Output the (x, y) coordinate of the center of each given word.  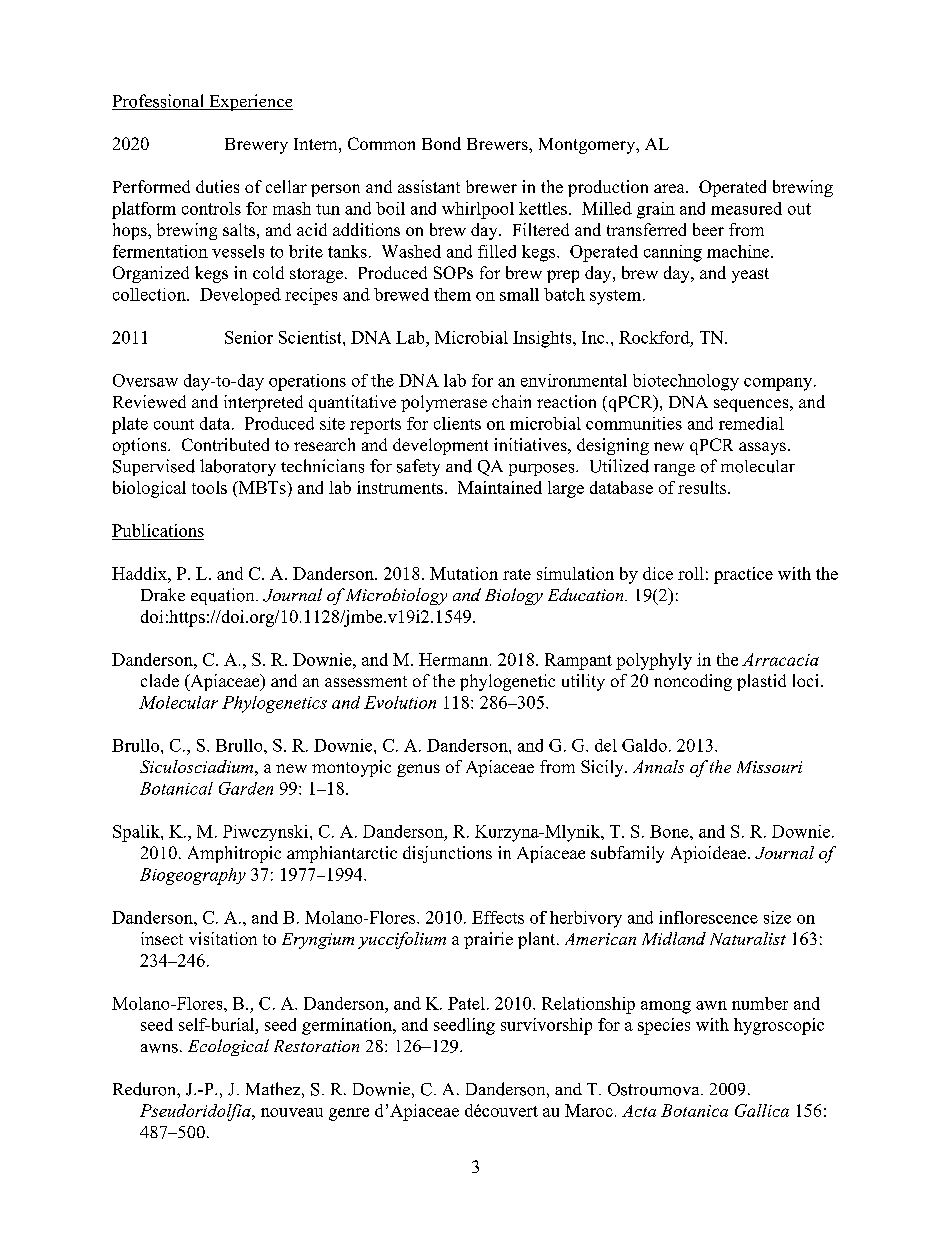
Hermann (455, 659)
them (452, 294)
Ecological (228, 1047)
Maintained (500, 487)
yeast (750, 275)
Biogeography (193, 876)
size (777, 917)
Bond (441, 143)
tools (209, 487)
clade (160, 680)
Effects (498, 917)
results (703, 487)
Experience (250, 102)
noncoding (693, 682)
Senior (249, 337)
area (670, 188)
